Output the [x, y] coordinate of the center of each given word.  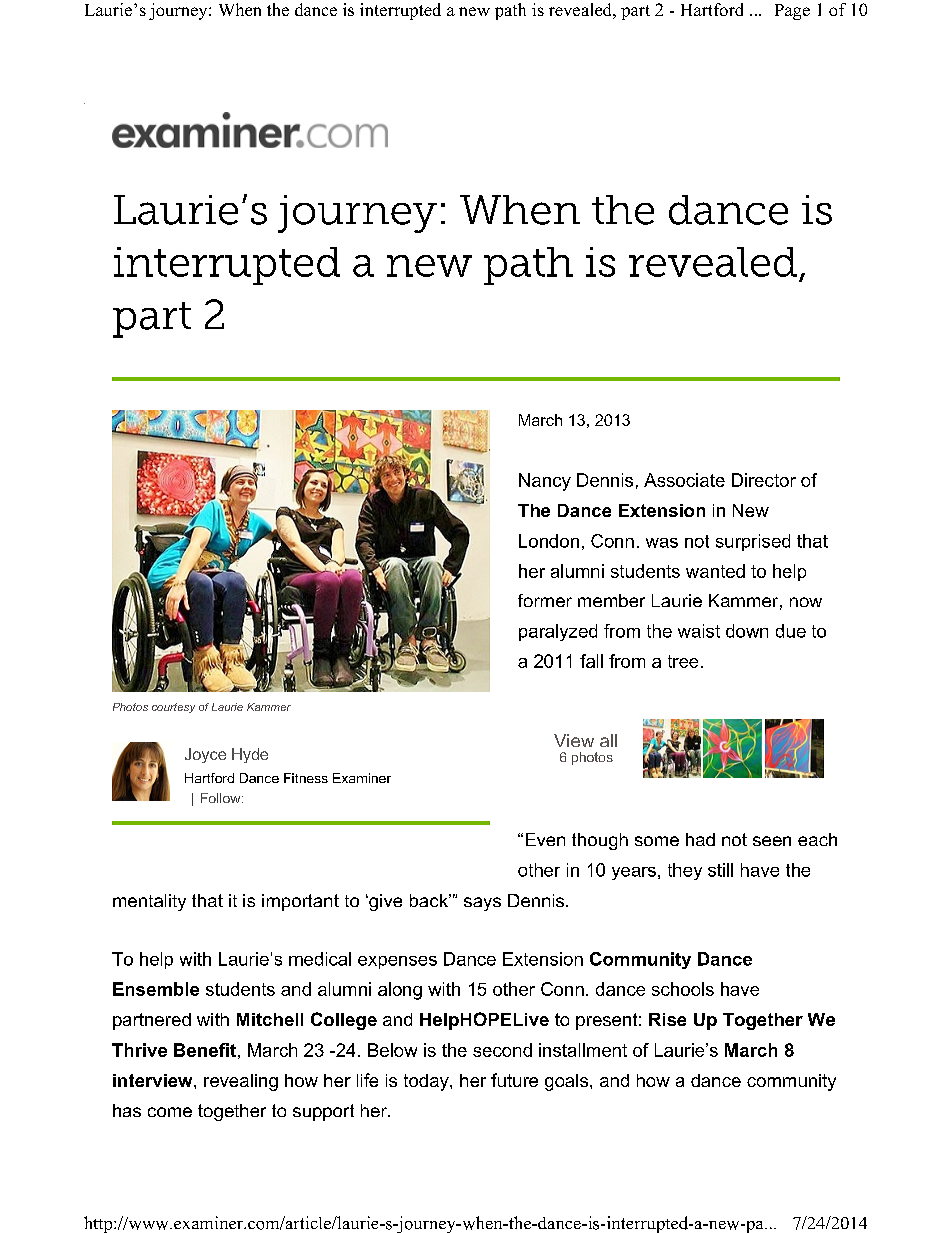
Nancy [545, 482]
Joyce [205, 755]
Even [545, 839]
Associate [684, 480]
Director [764, 480]
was [662, 543]
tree [683, 661]
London [549, 541]
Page [792, 12]
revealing [241, 1082]
